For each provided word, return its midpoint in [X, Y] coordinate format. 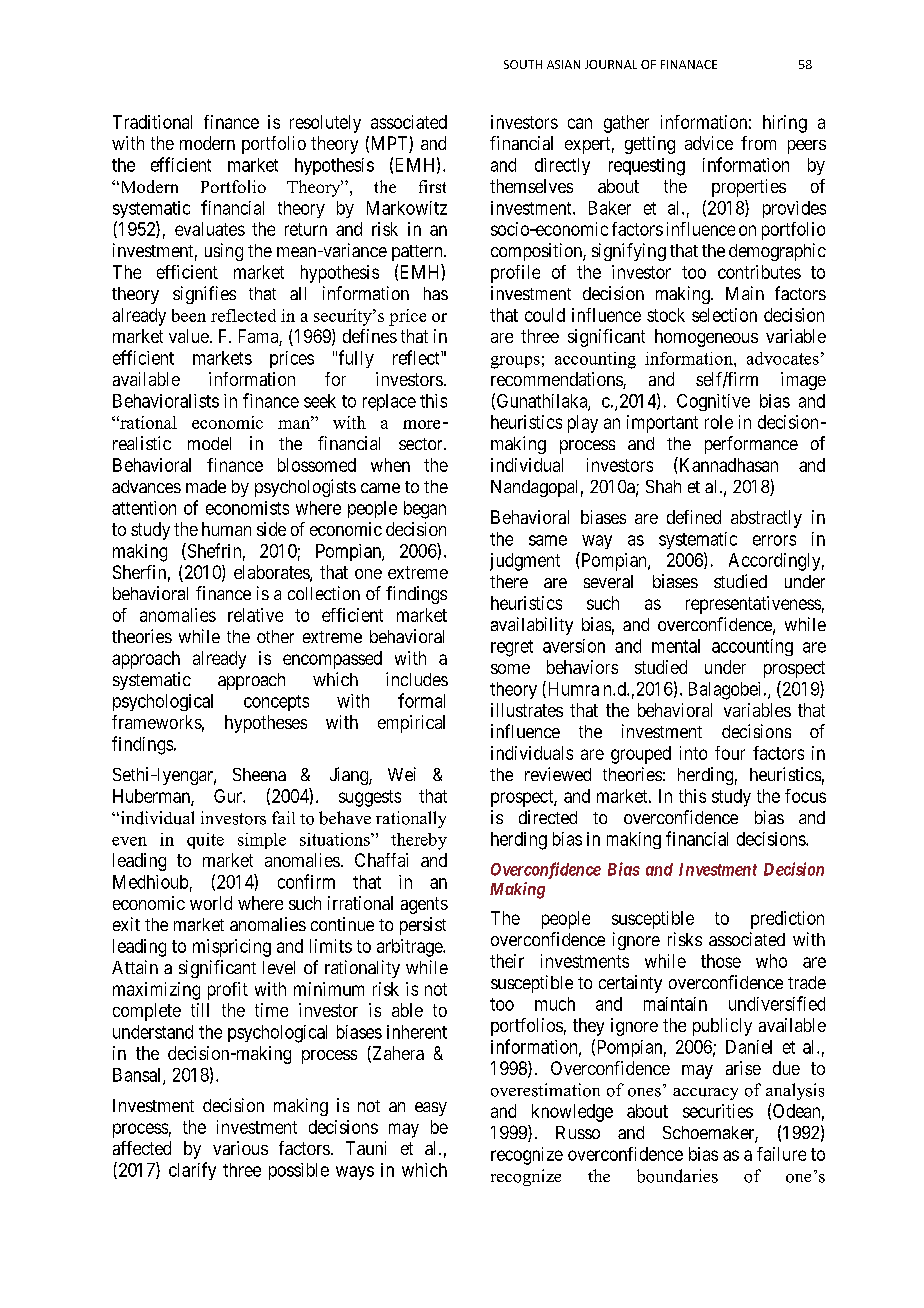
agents [424, 905]
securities [718, 1111]
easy [431, 1109]
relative [255, 615]
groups [515, 362]
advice [709, 143]
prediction [787, 920]
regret [512, 648]
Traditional [152, 122]
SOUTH [523, 64]
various [240, 1148]
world [211, 903]
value [189, 336]
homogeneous [706, 338]
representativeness [753, 605]
